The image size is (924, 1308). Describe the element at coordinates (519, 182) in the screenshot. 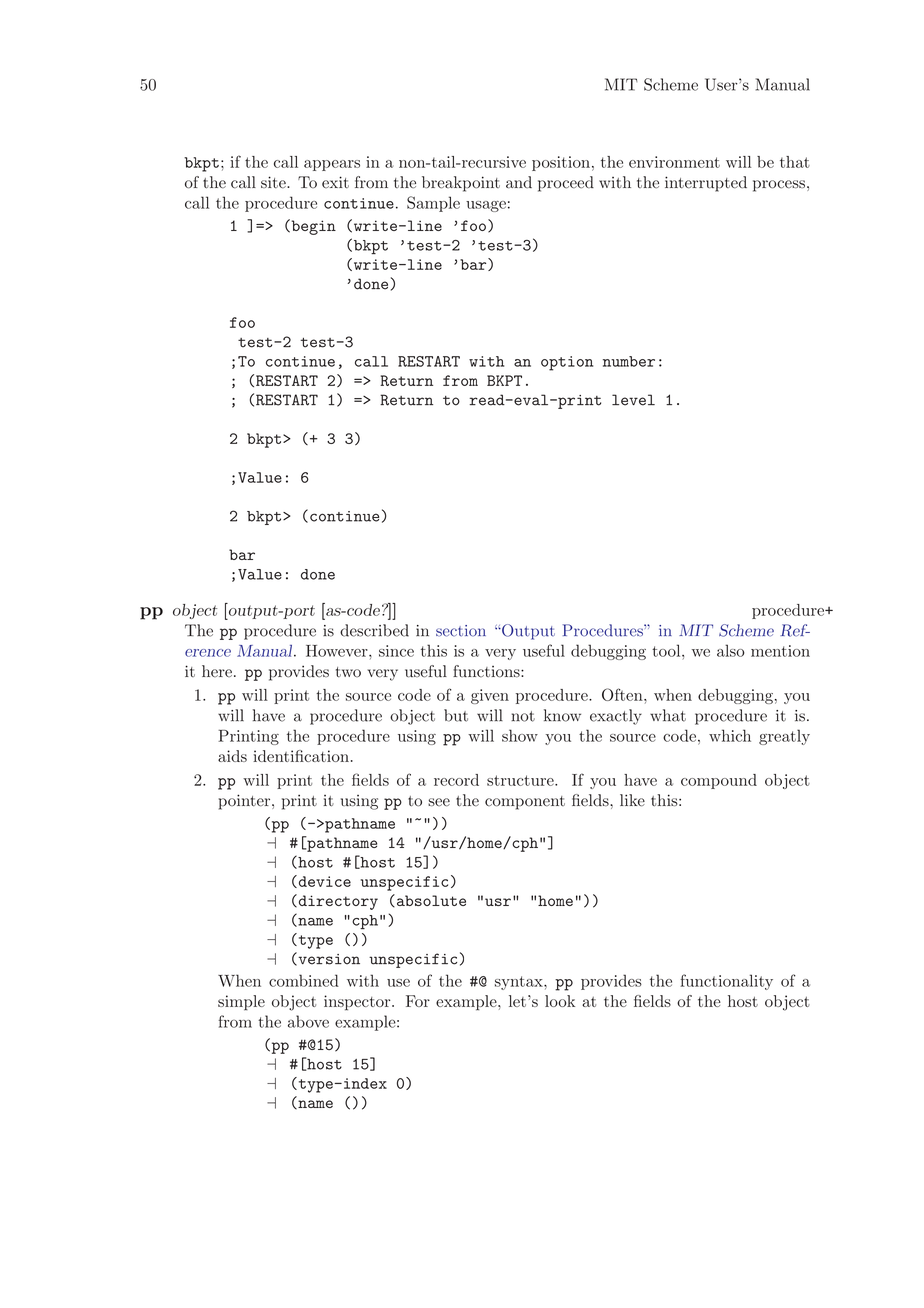

I see `and` at that location.
